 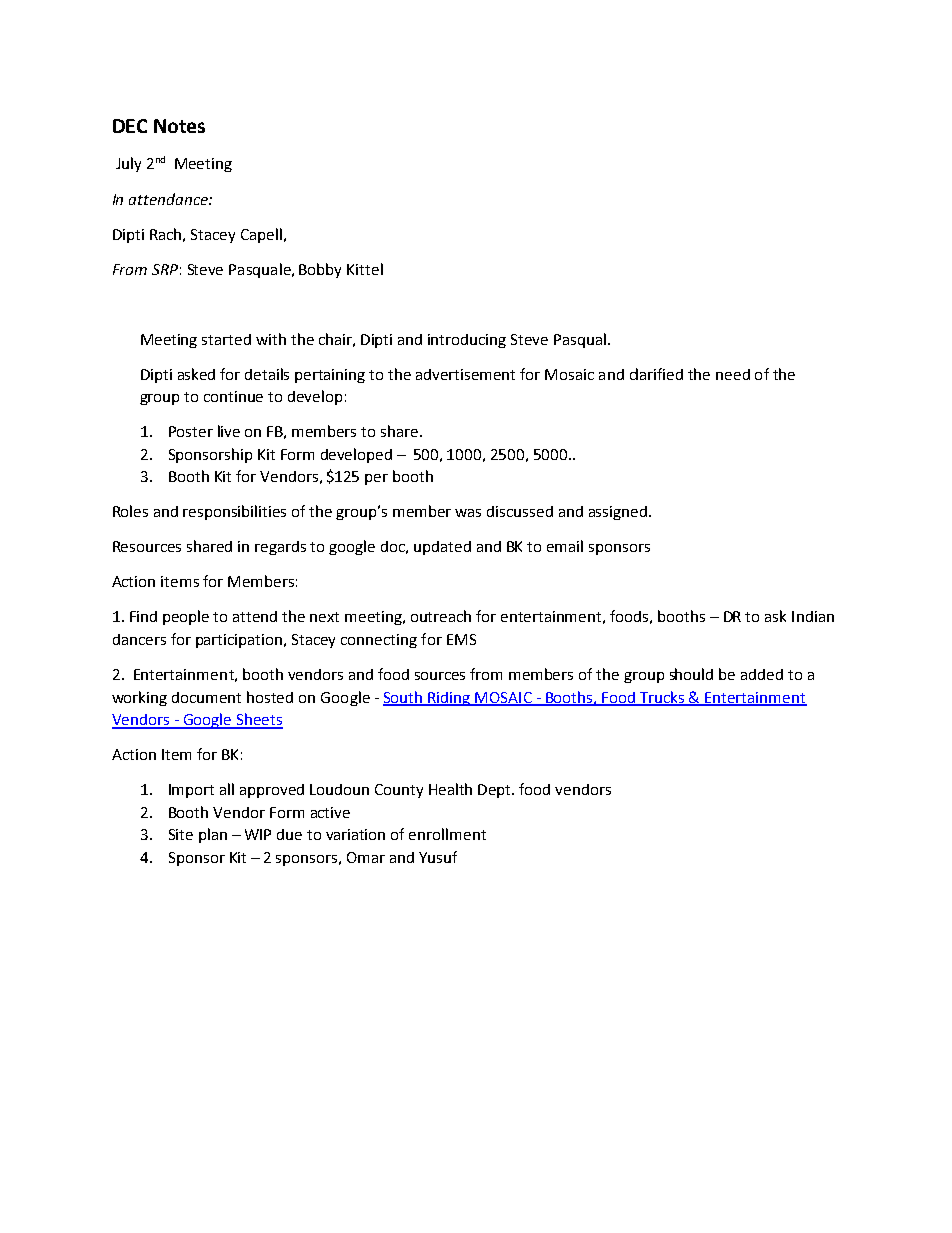 I want to click on enrollment, so click(x=447, y=834).
